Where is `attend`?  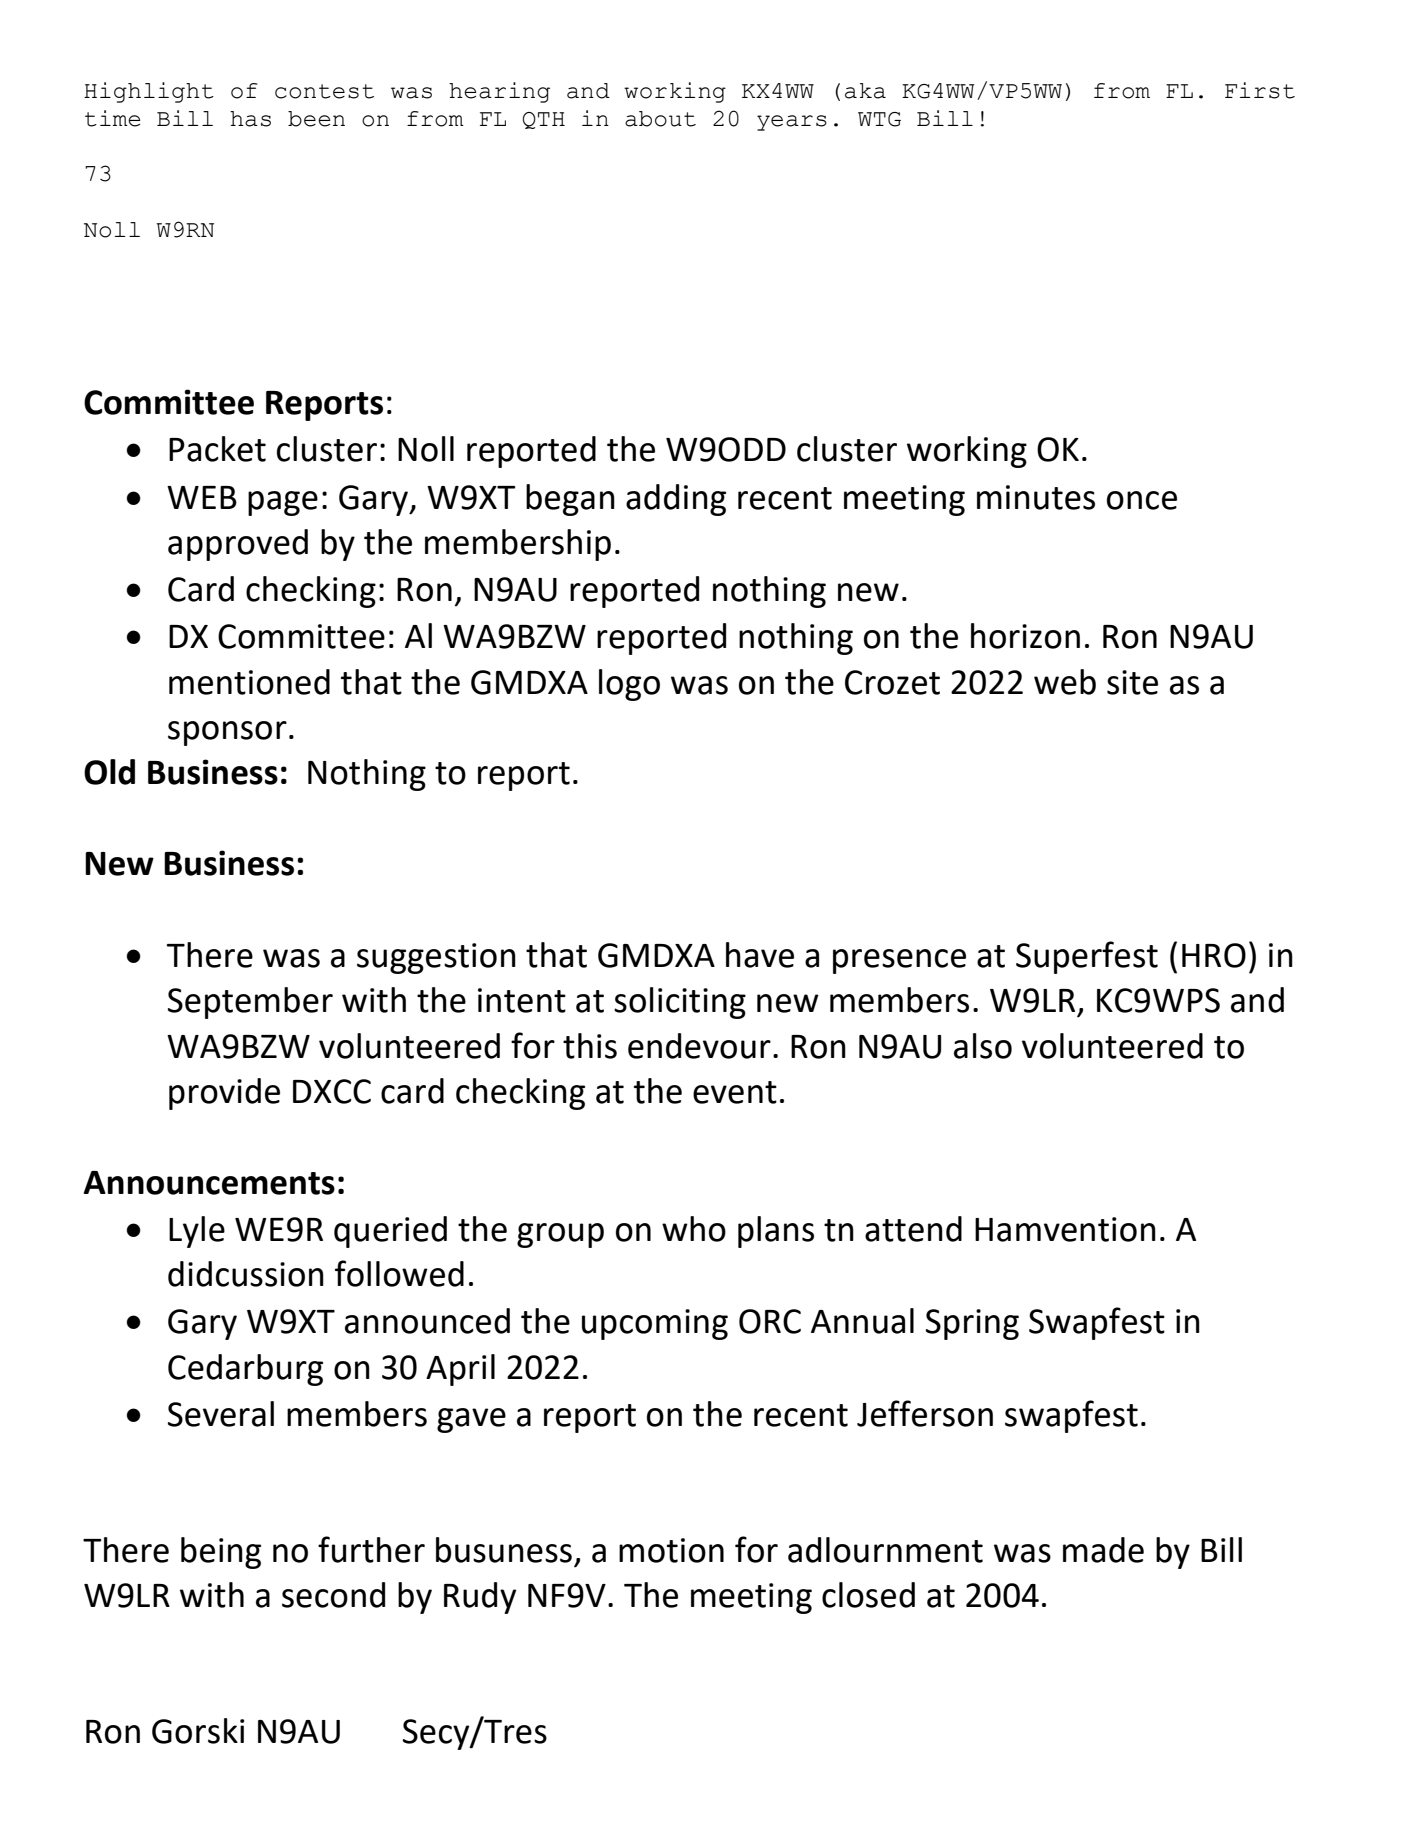 attend is located at coordinates (913, 1229).
